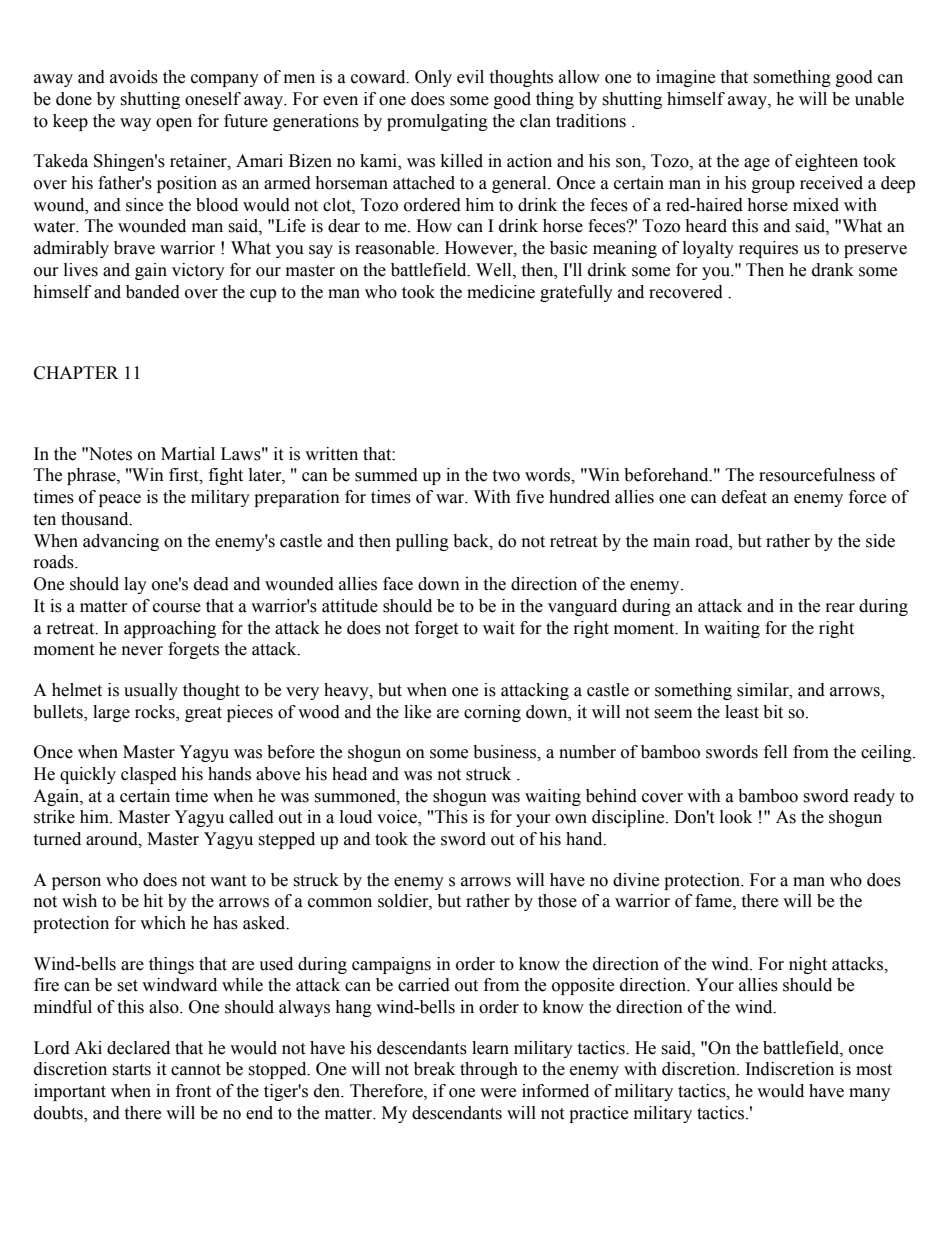  Describe the element at coordinates (76, 373) in the screenshot. I see `CHAPTER` at that location.
